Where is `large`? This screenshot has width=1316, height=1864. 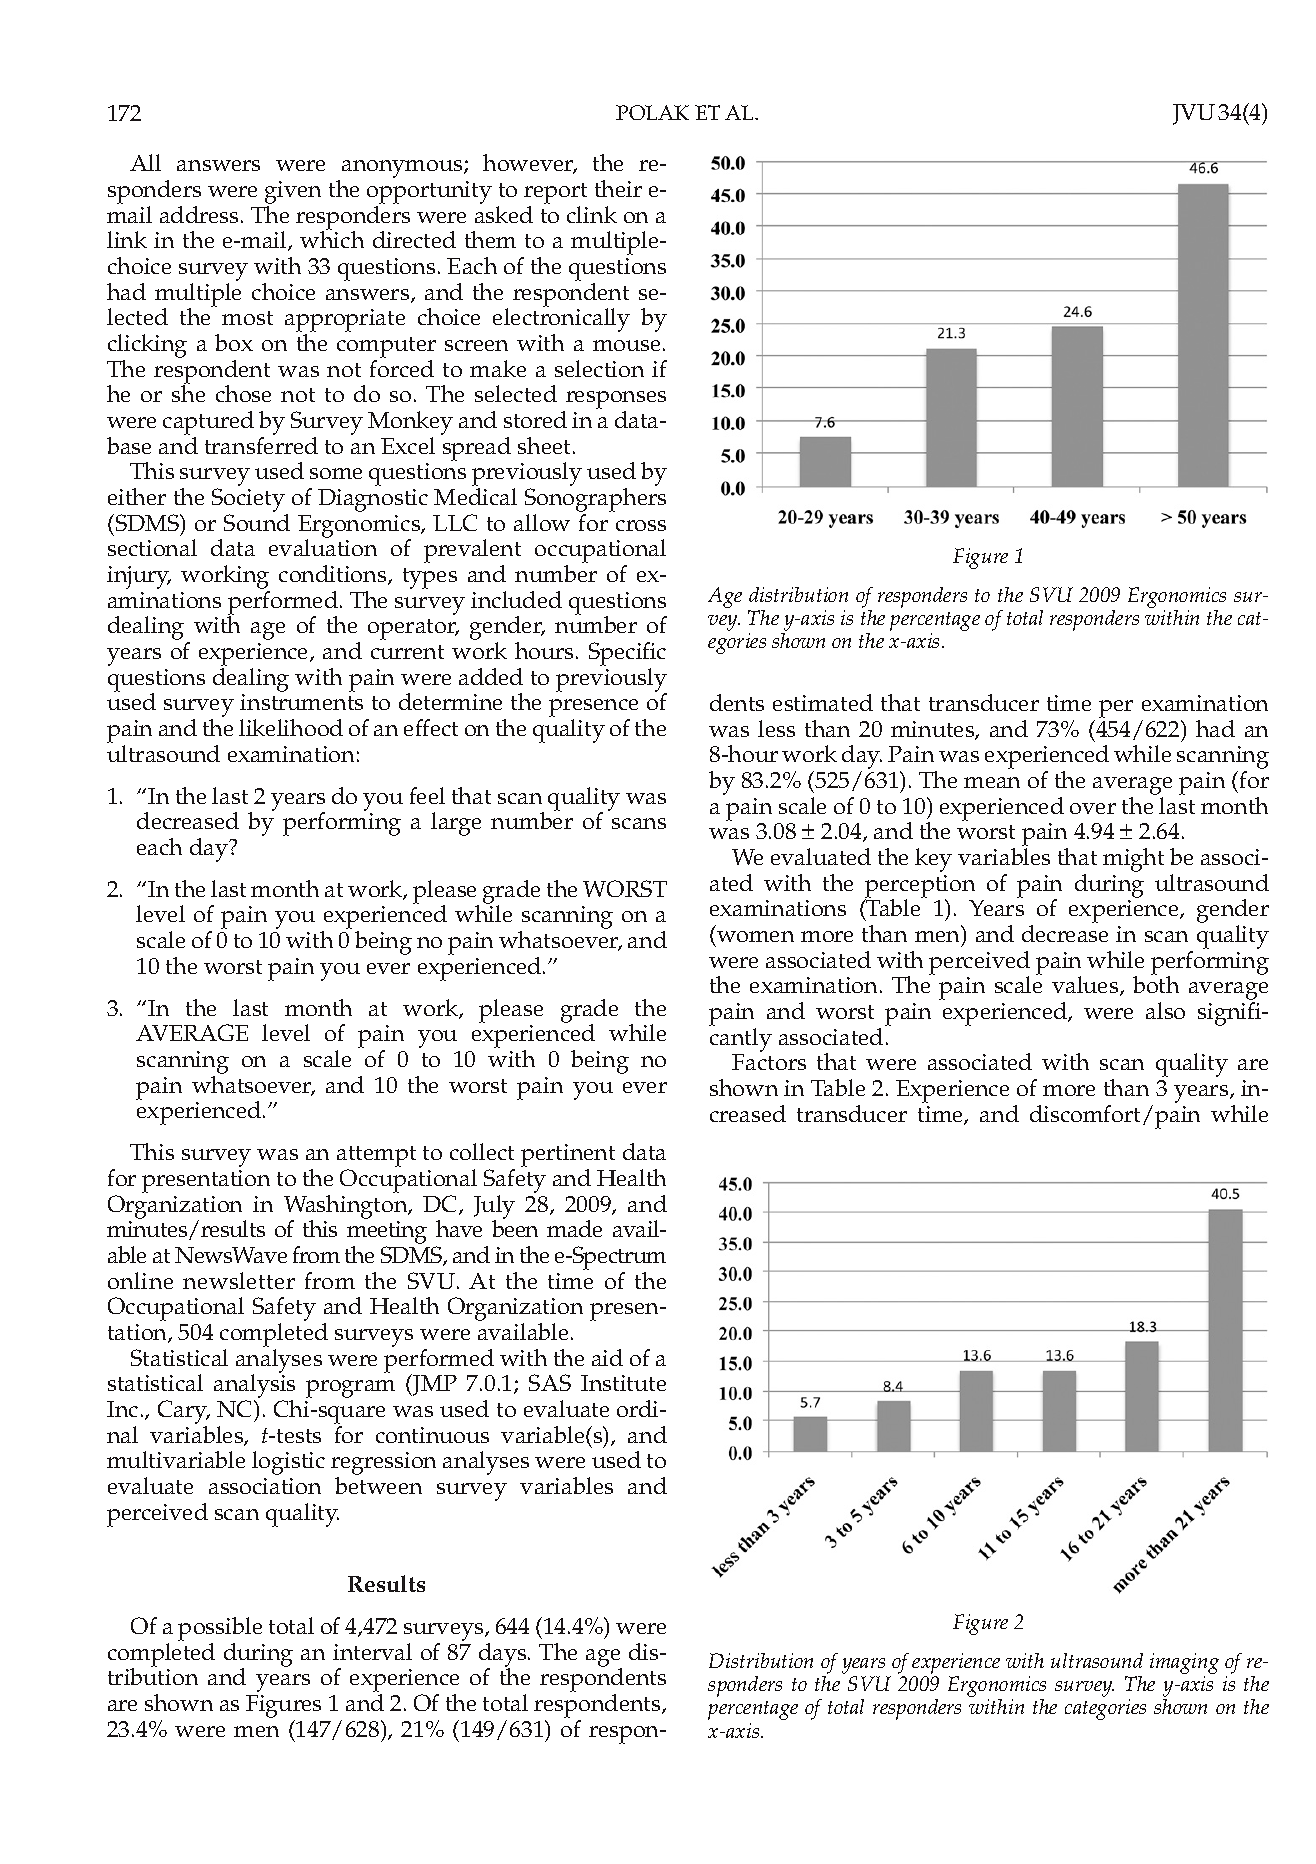
large is located at coordinates (456, 824).
